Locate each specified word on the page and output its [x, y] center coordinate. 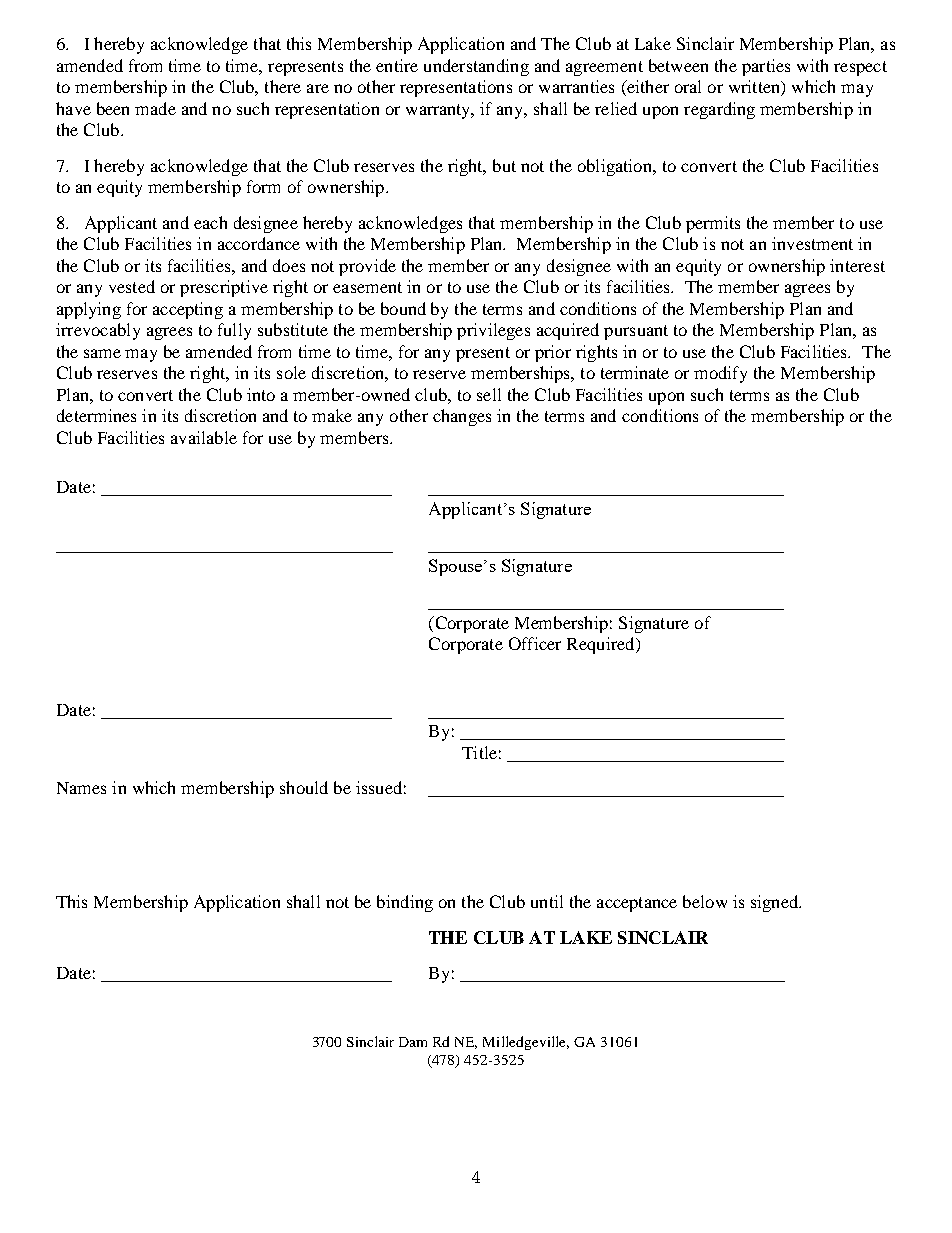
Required [602, 645]
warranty [440, 111]
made [155, 108]
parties [766, 67]
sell [489, 394]
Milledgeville [526, 1043]
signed [776, 903]
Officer [535, 643]
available [204, 437]
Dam [413, 1042]
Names [81, 788]
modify [720, 374]
